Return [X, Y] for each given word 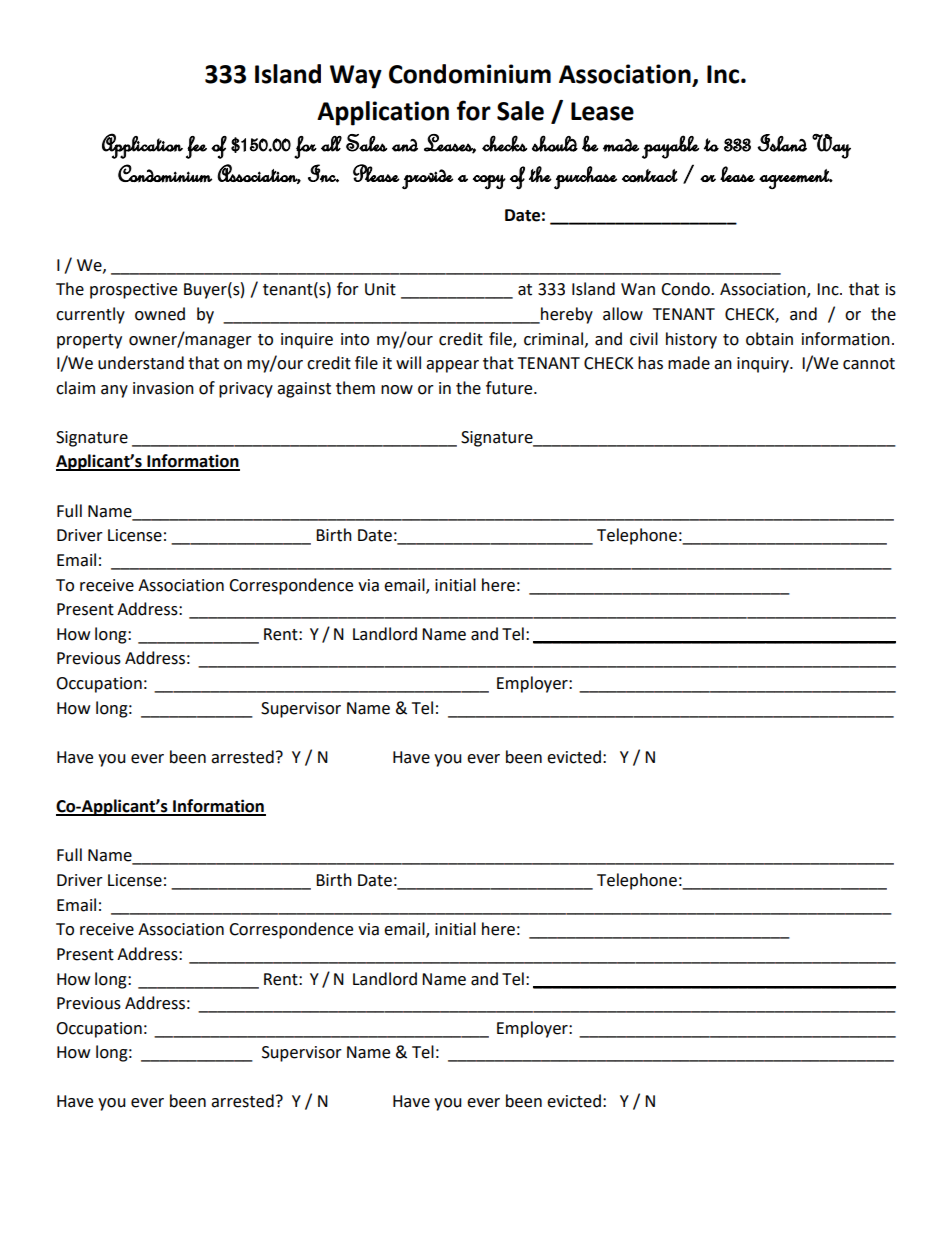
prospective [133, 291]
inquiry [764, 365]
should [555, 143]
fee [196, 147]
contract [650, 176]
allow [623, 314]
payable [670, 147]
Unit [380, 289]
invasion [163, 388]
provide [427, 179]
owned [160, 314]
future [510, 388]
